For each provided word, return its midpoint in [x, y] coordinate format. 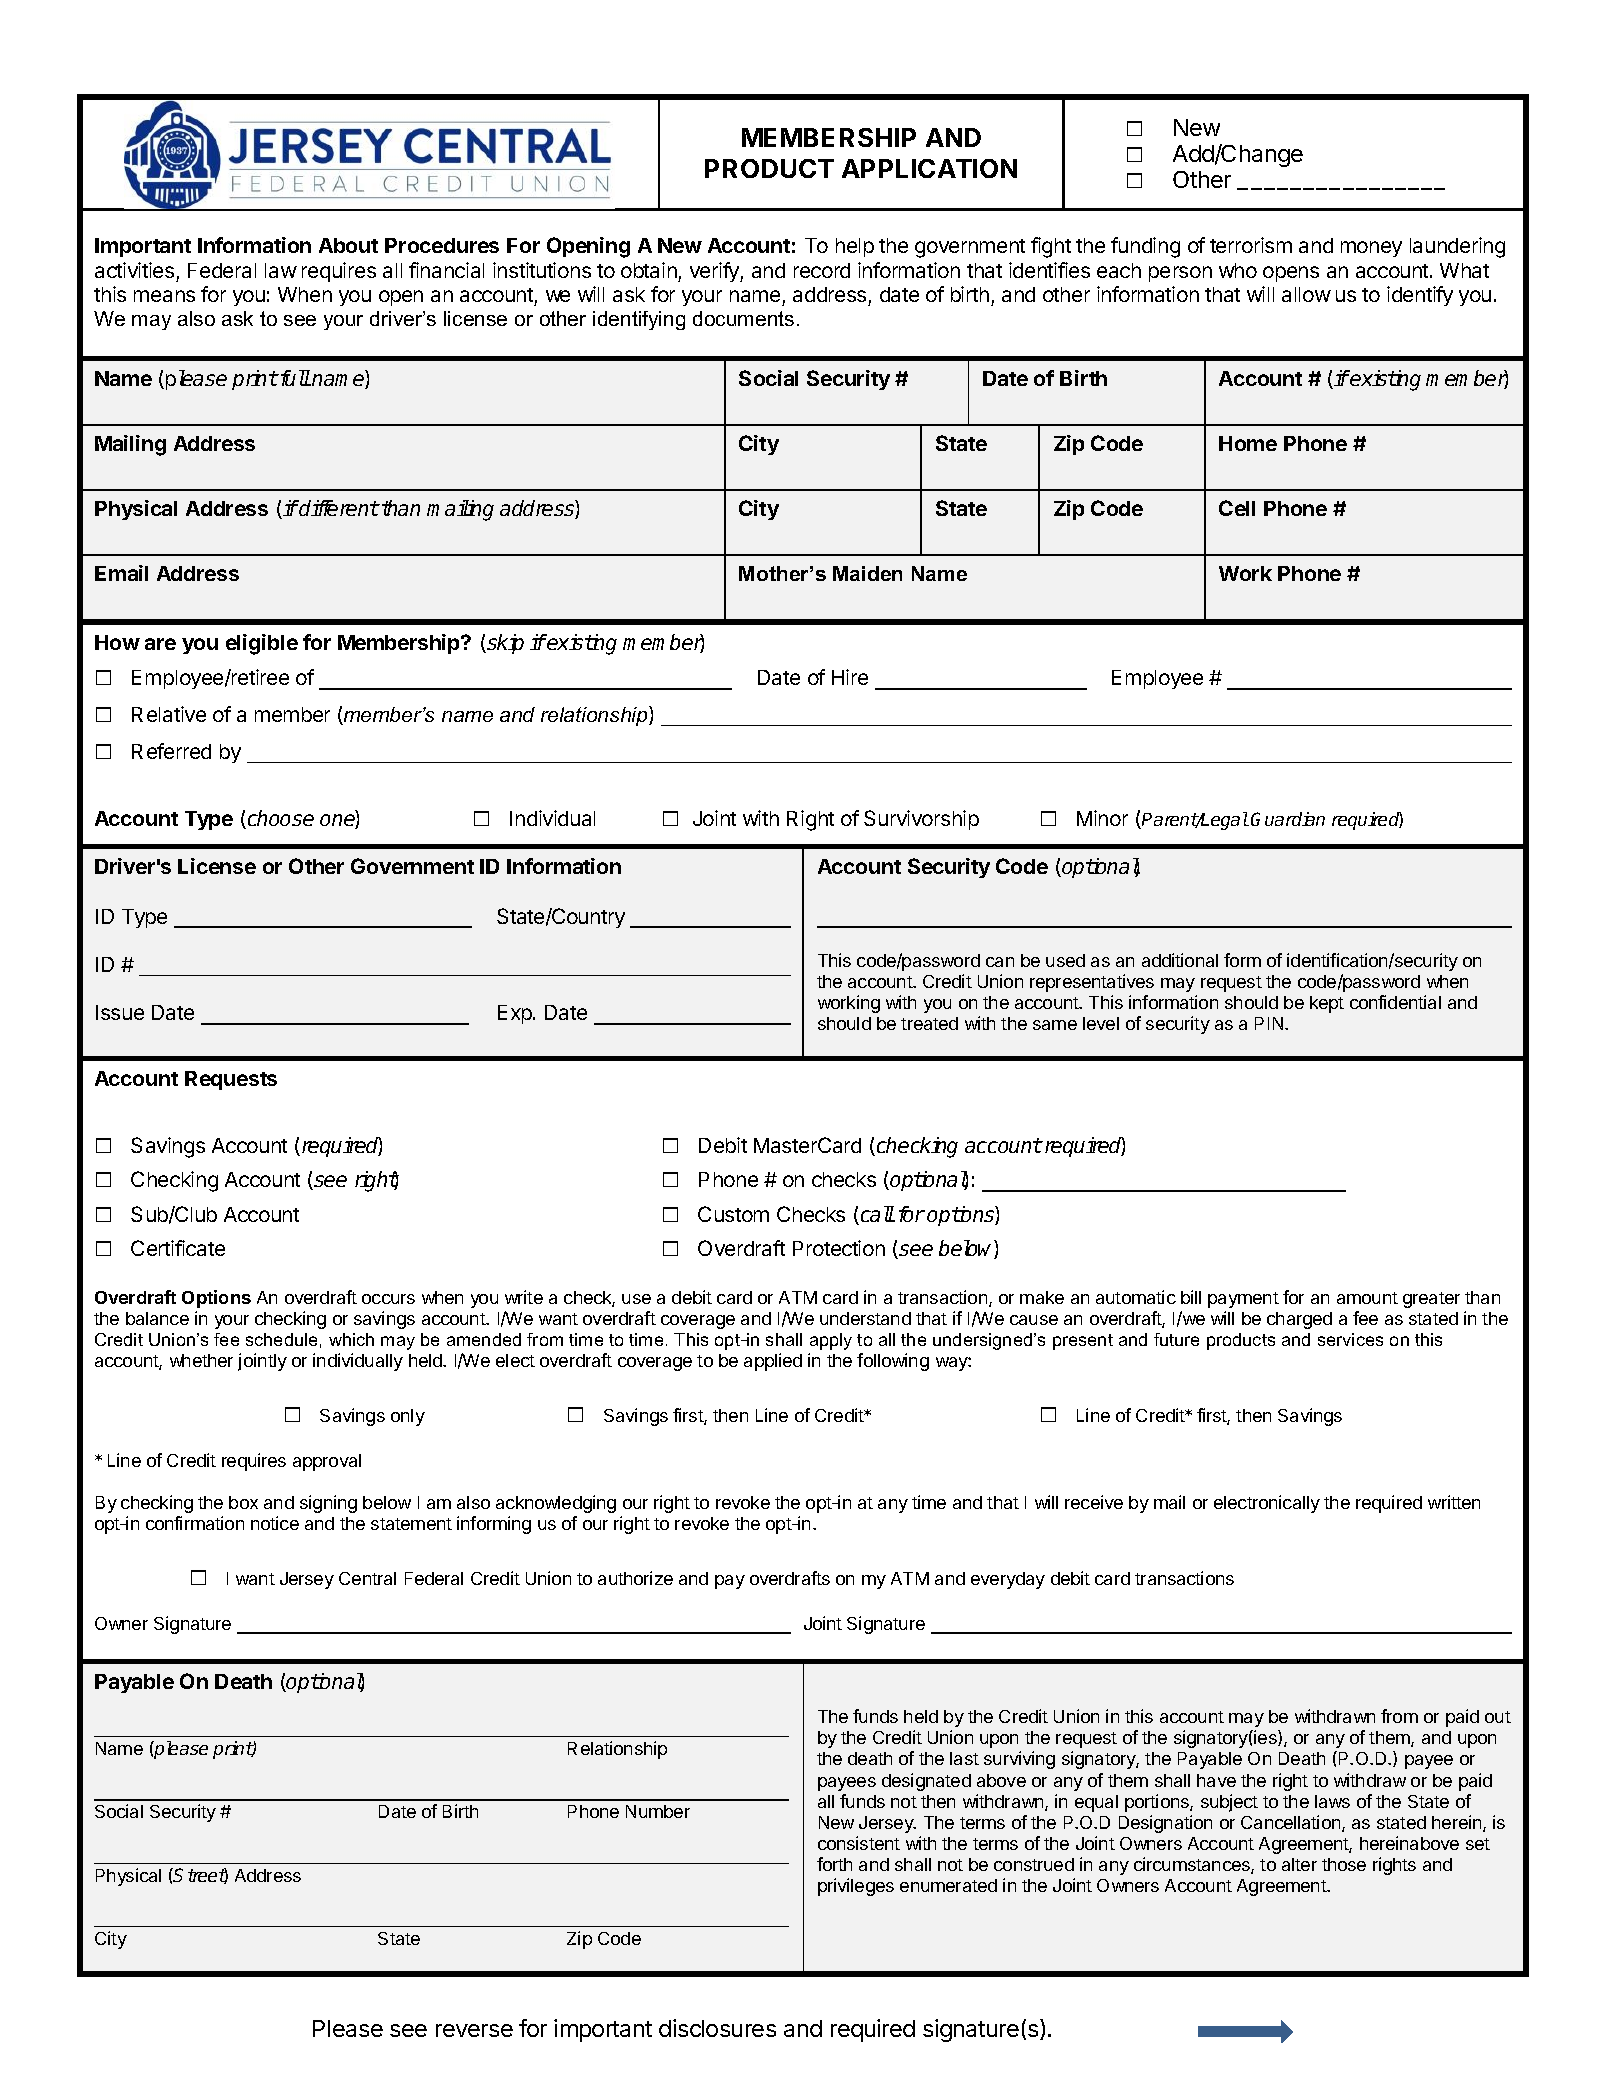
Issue [120, 1012]
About [348, 245]
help [855, 247]
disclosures [717, 2028]
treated [929, 1023]
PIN [1269, 1023]
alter [1299, 1864]
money [1371, 249]
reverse [474, 2030]
